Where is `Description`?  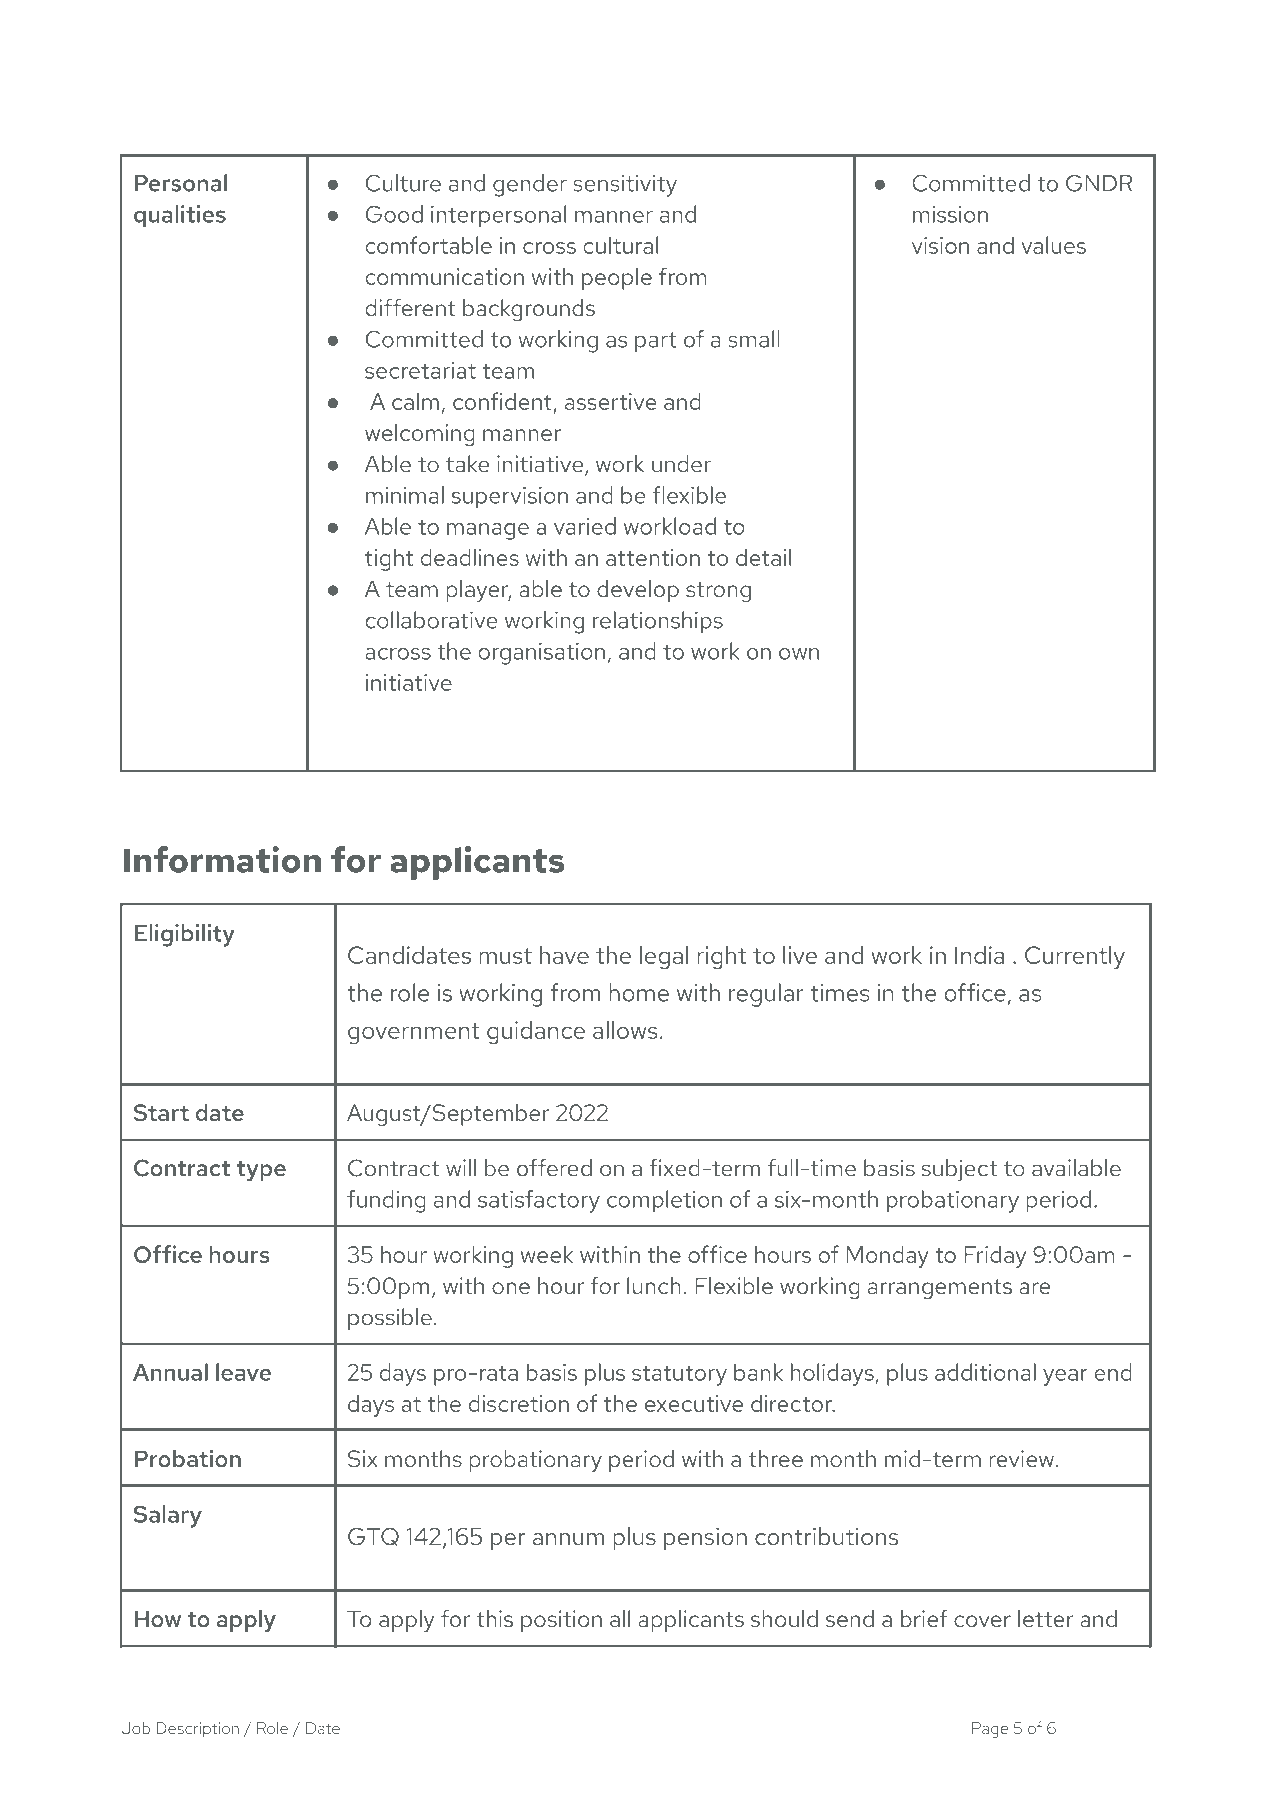
Description is located at coordinates (197, 1730).
